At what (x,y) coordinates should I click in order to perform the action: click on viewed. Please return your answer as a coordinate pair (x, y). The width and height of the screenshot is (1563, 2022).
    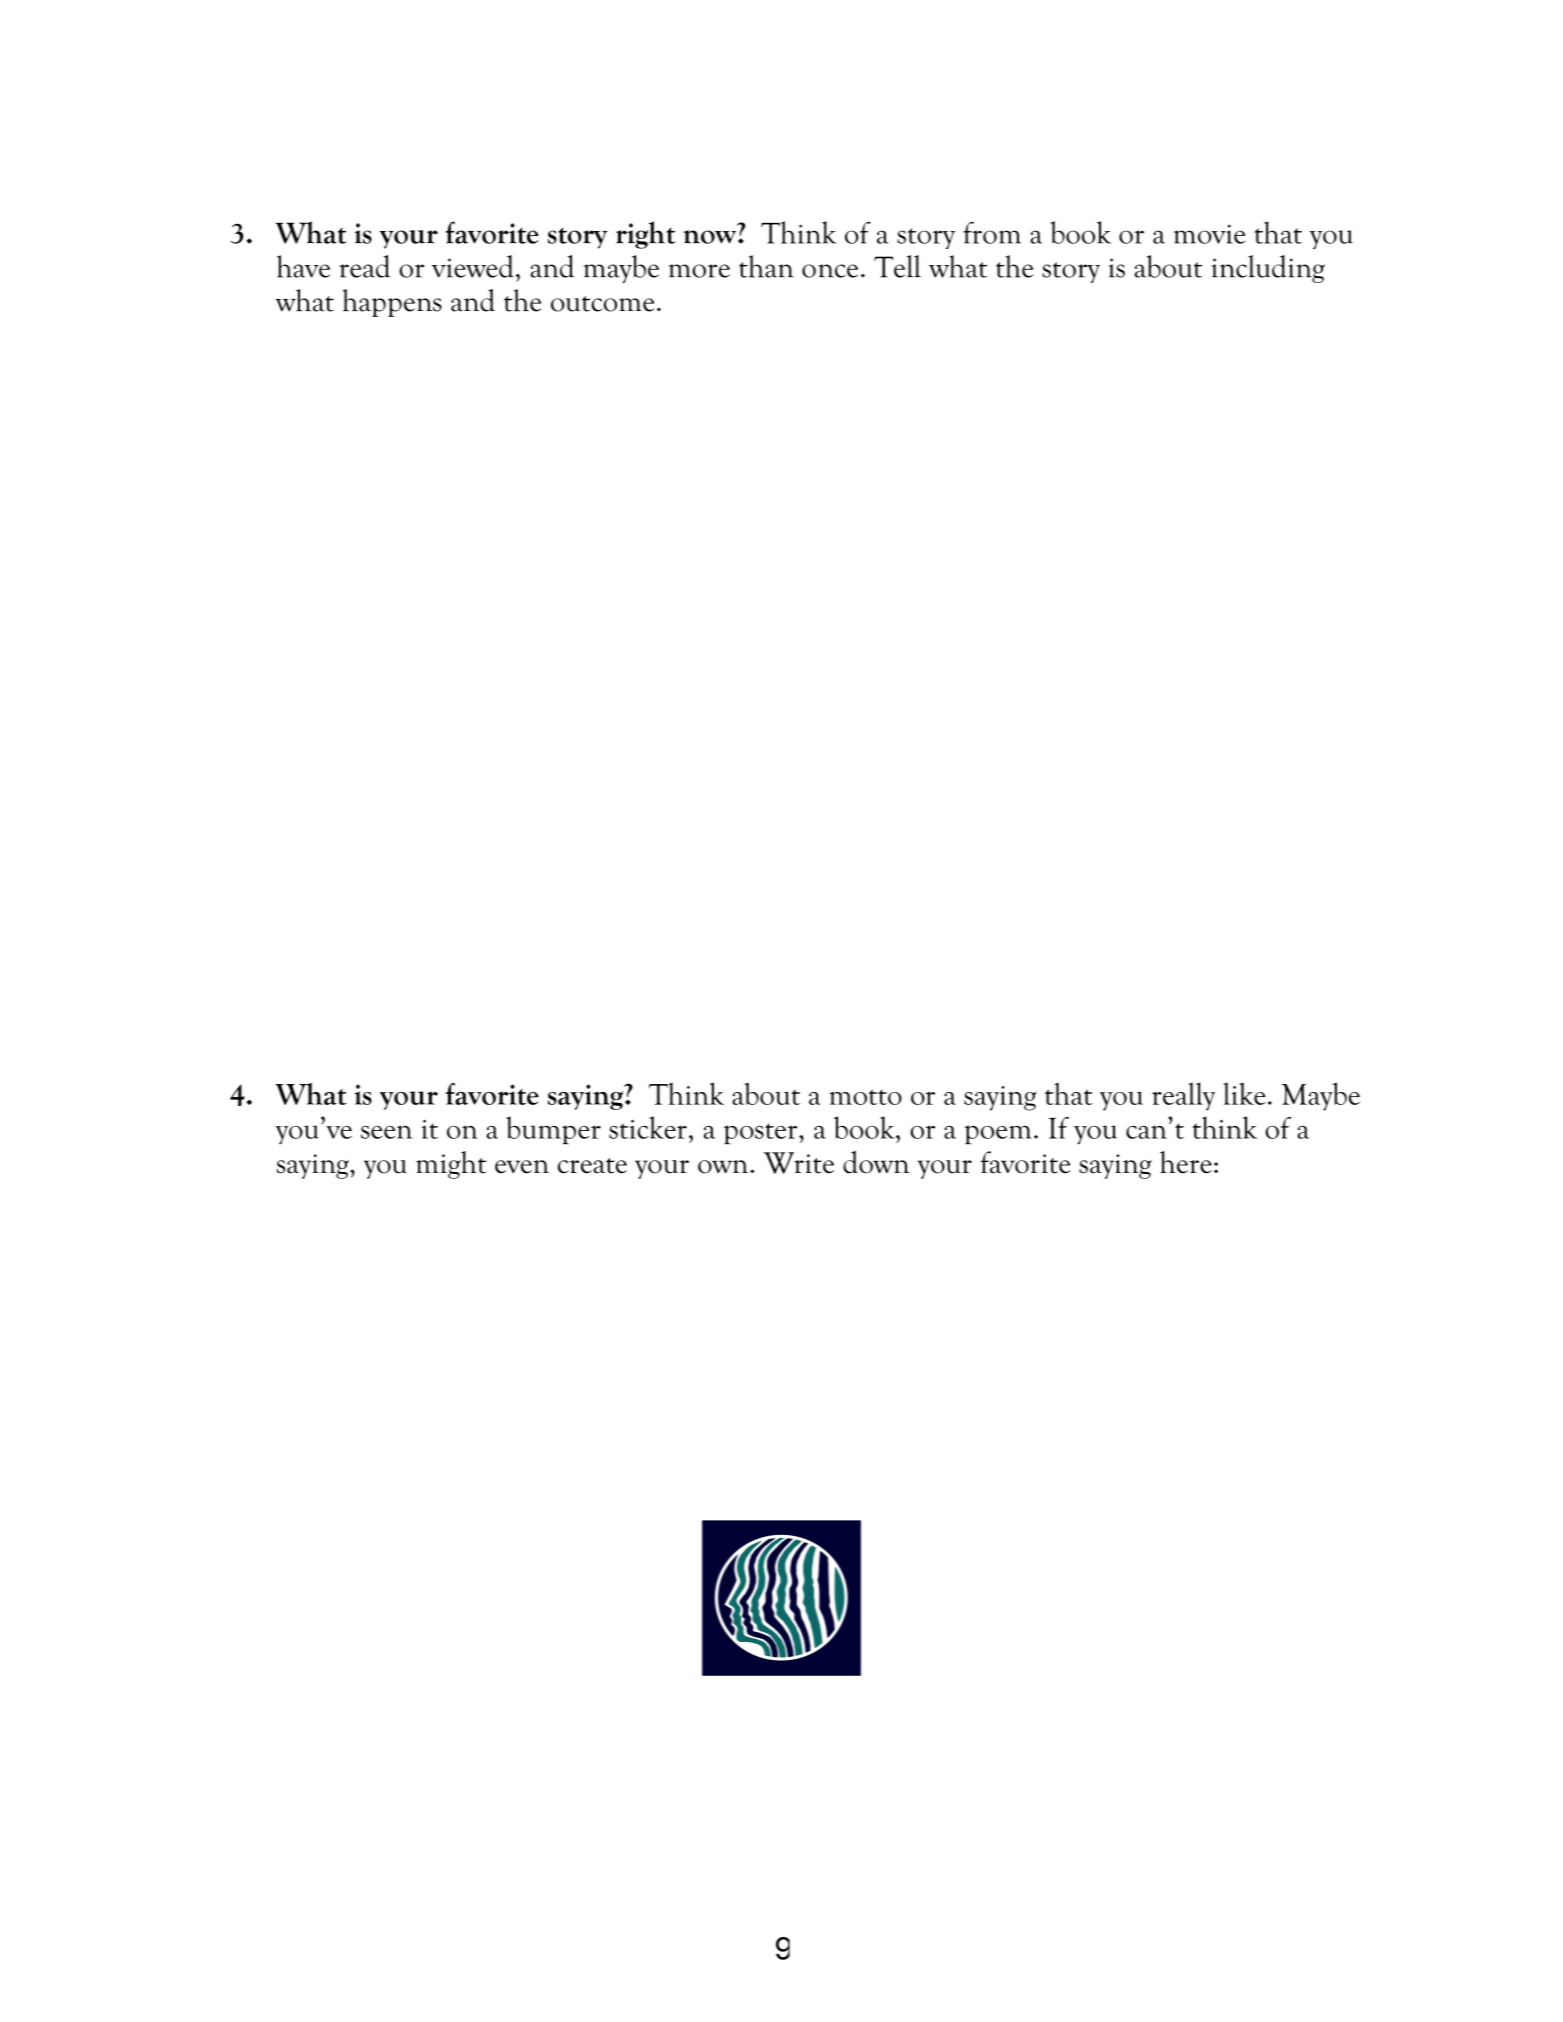
    Looking at the image, I should click on (473, 266).
